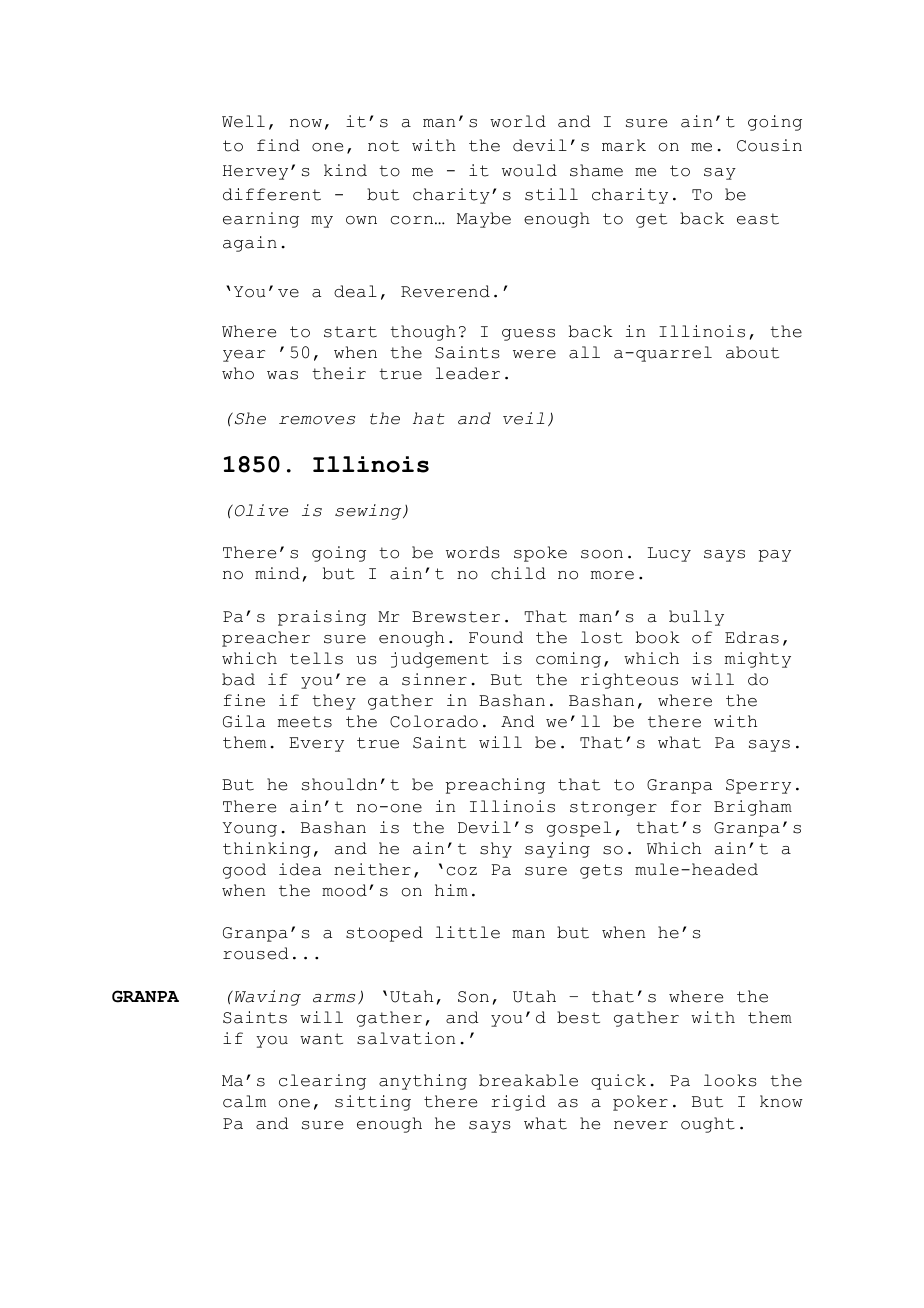  What do you see at coordinates (322, 1082) in the screenshot?
I see `clearing` at bounding box center [322, 1082].
